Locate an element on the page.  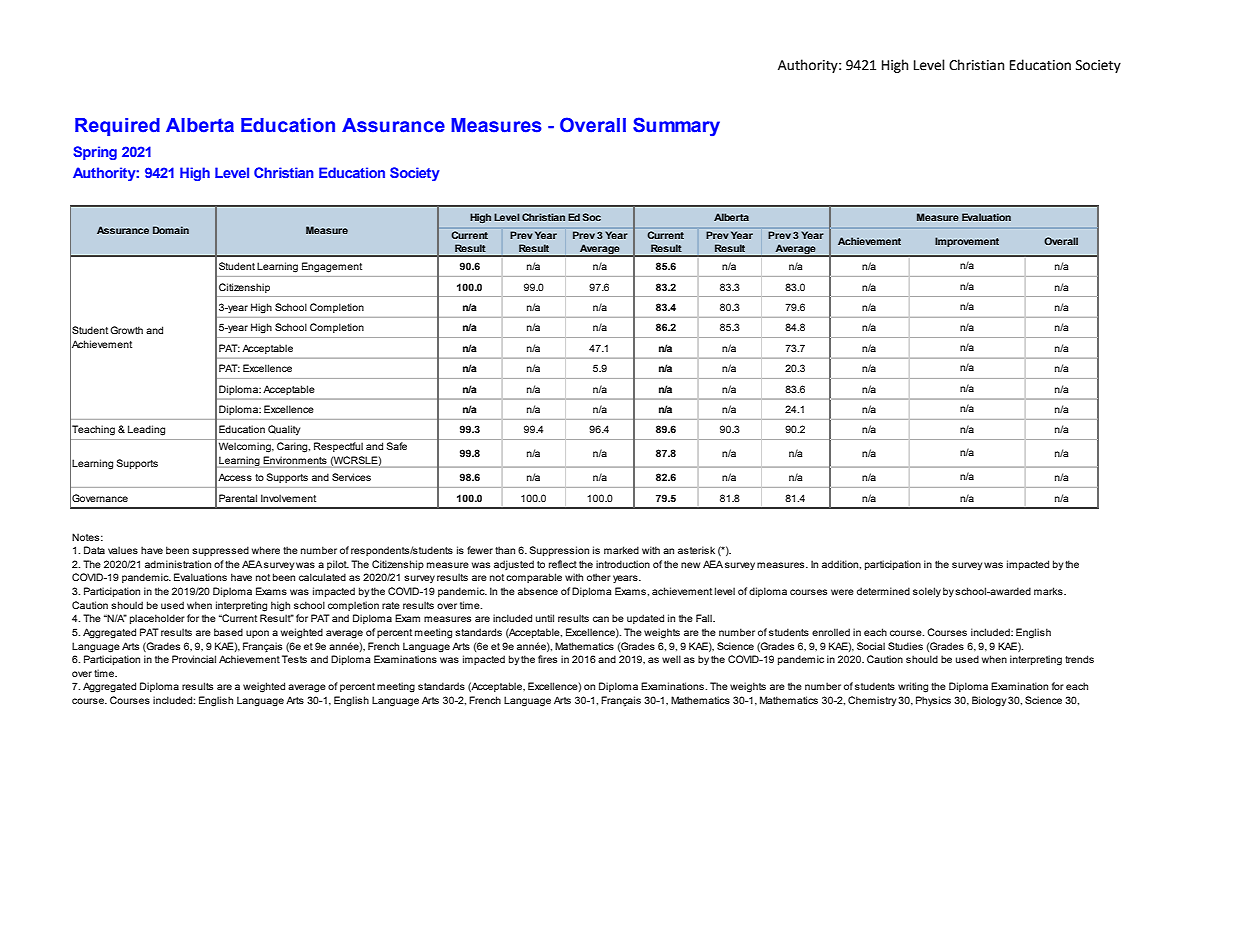
Safe is located at coordinates (397, 446).
